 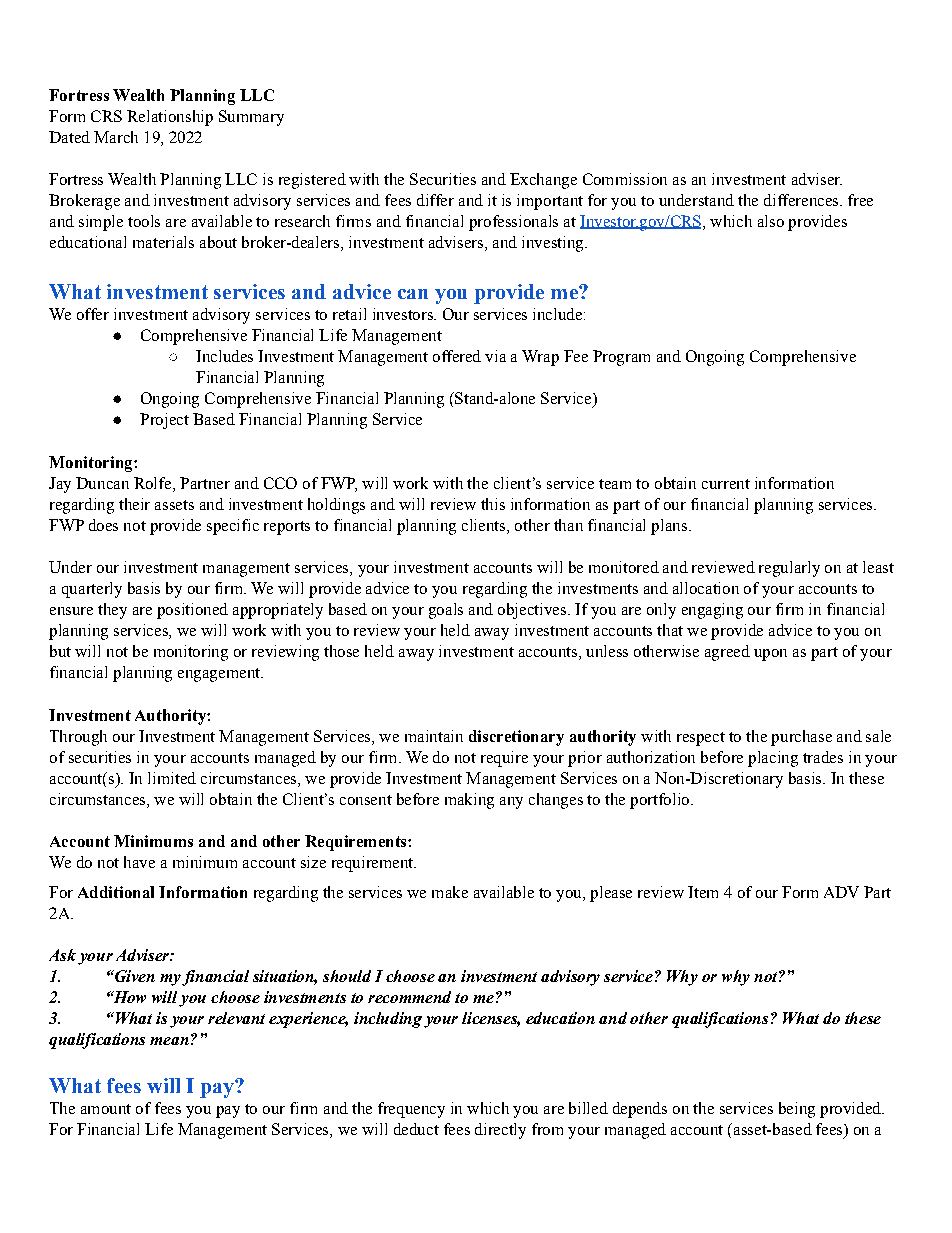 I want to click on Exchange, so click(x=543, y=181).
